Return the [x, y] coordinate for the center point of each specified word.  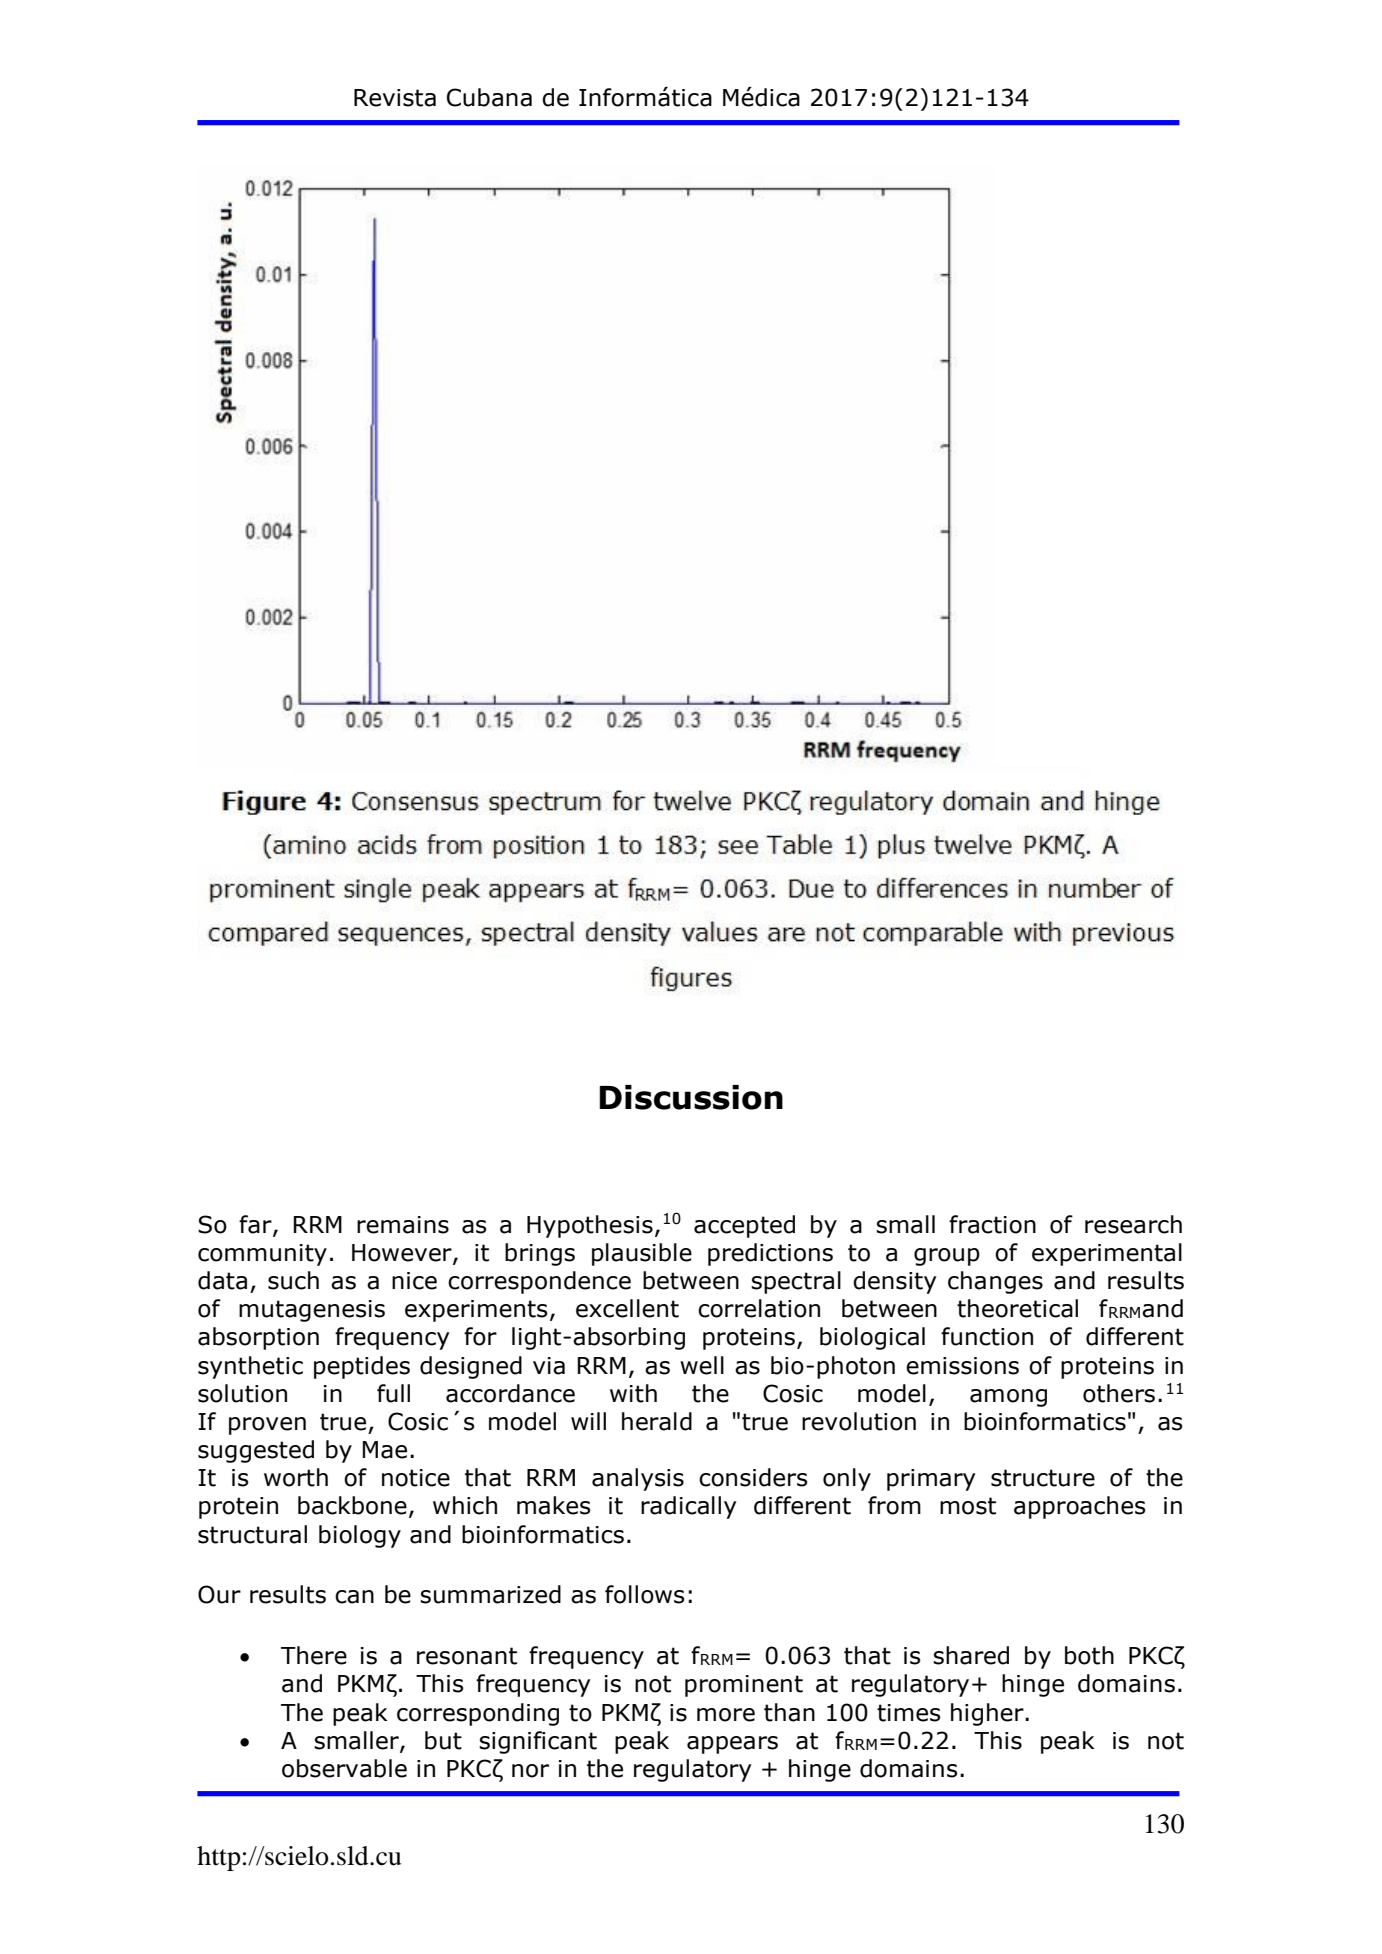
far [256, 1225]
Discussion [691, 1097]
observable [344, 1768]
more [726, 1715]
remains [403, 1225]
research [1133, 1224]
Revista [395, 98]
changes [995, 1282]
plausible [642, 1254]
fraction [992, 1224]
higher [988, 1714]
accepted [744, 1226]
